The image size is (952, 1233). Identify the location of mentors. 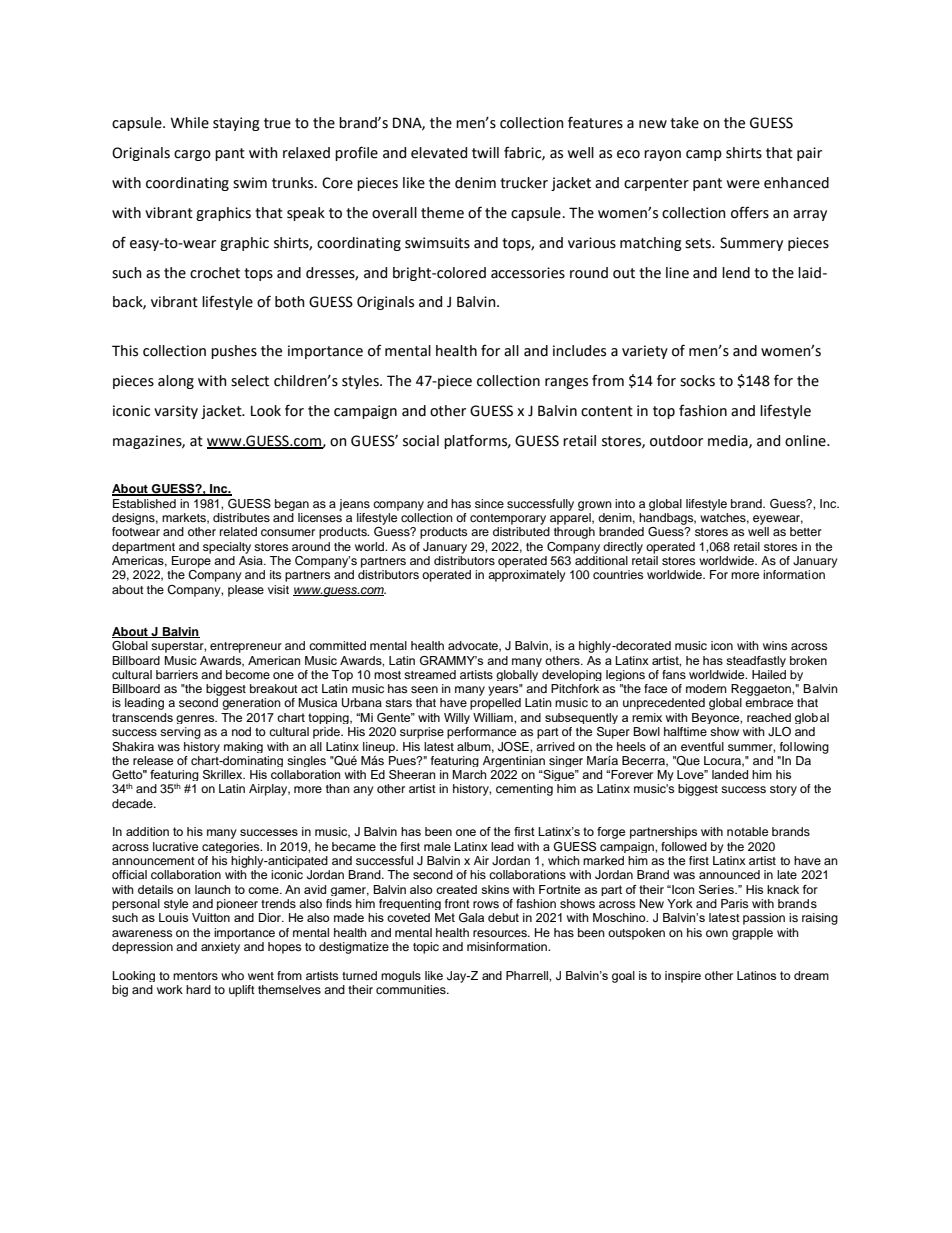
(195, 976).
